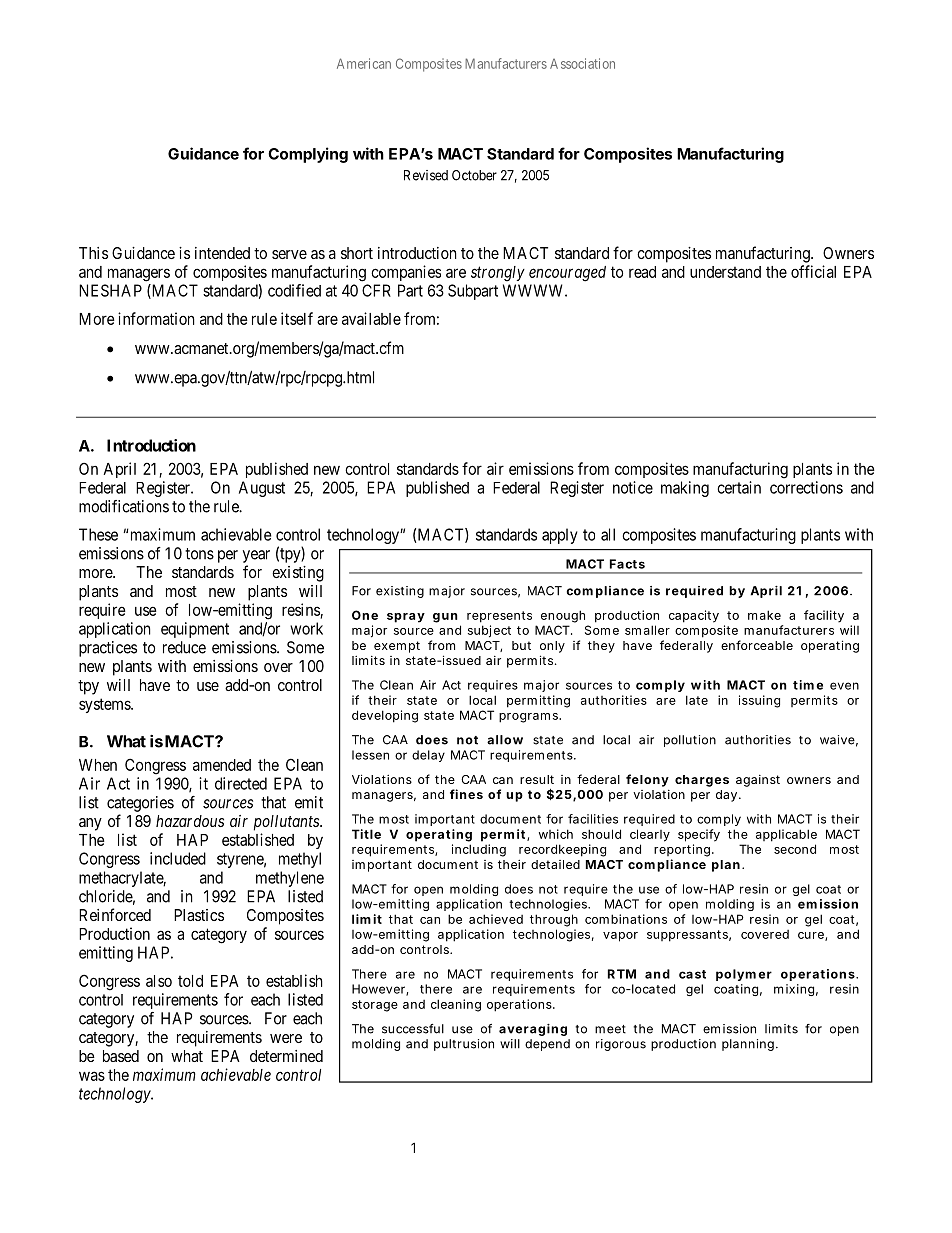  I want to click on Association, so click(582, 63).
